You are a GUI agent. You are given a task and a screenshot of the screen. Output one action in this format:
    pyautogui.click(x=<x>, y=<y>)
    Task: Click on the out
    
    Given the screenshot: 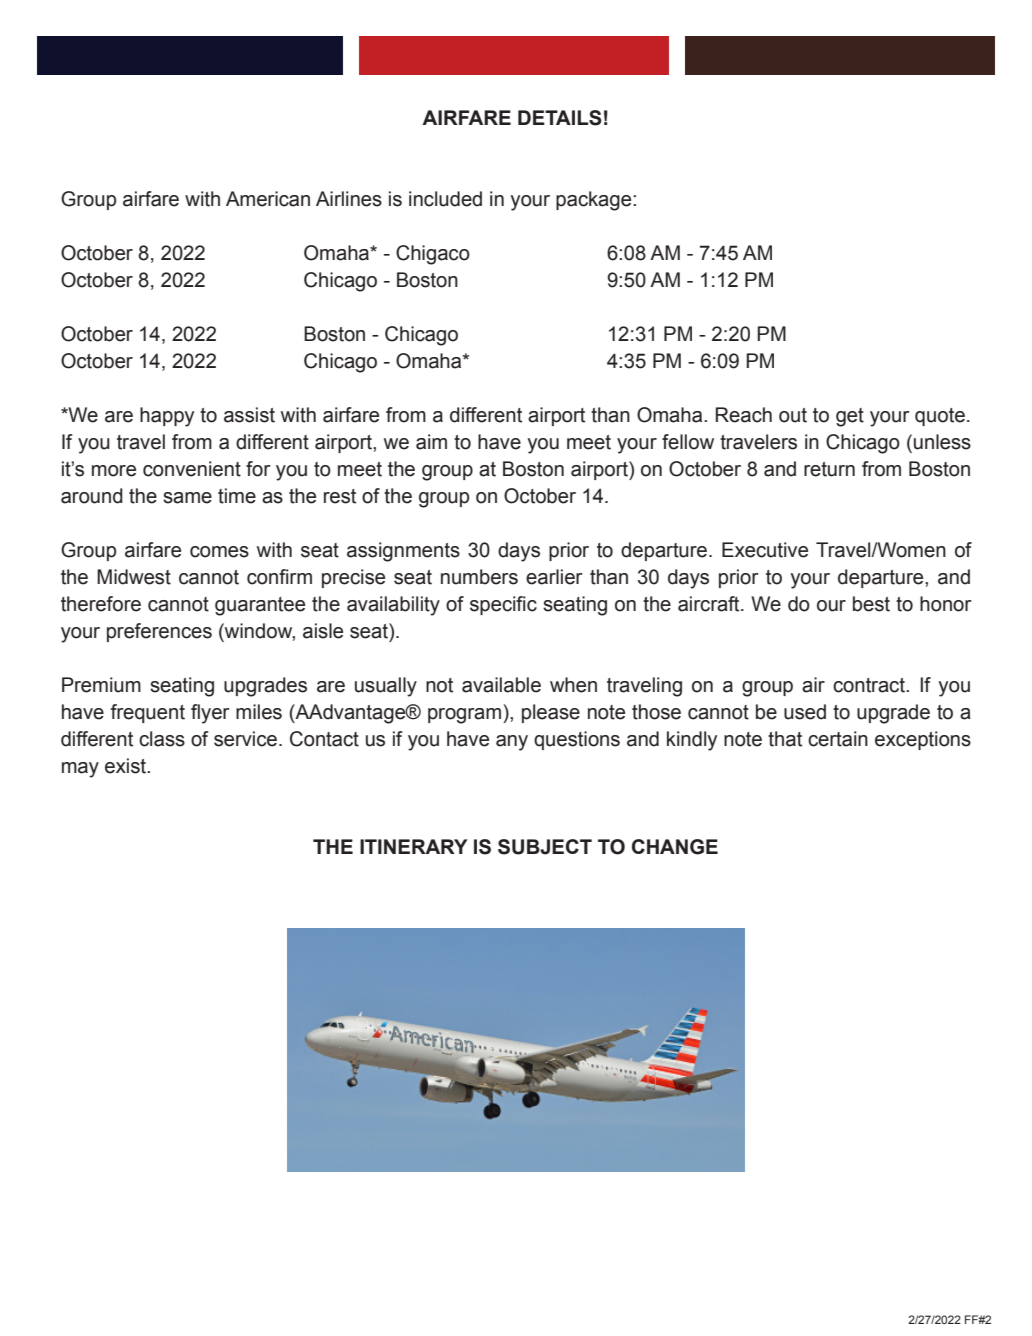 What is the action you would take?
    pyautogui.click(x=793, y=415)
